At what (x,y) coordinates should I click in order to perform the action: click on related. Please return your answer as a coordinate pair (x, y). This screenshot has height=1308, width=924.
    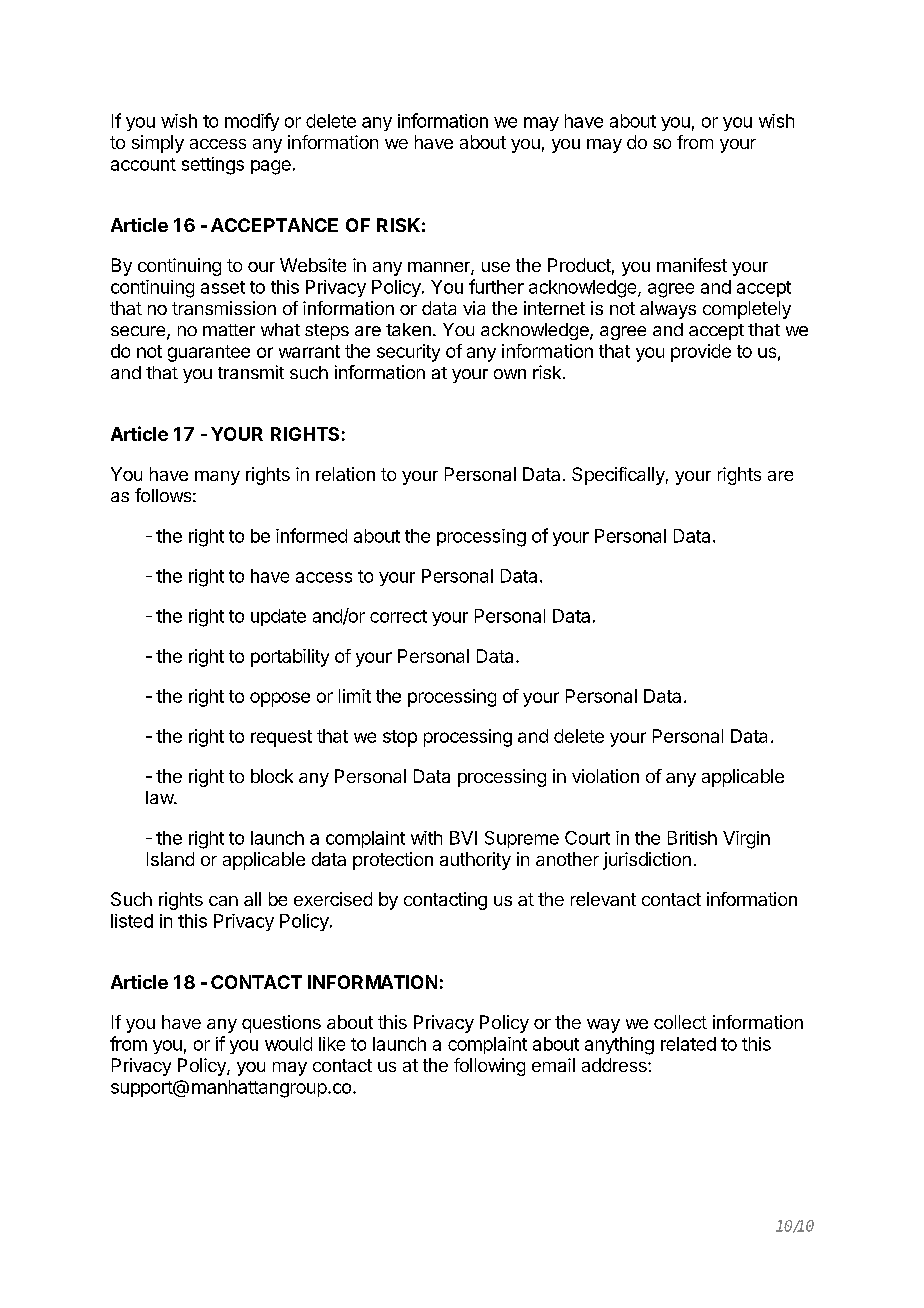
    Looking at the image, I should click on (688, 1044).
